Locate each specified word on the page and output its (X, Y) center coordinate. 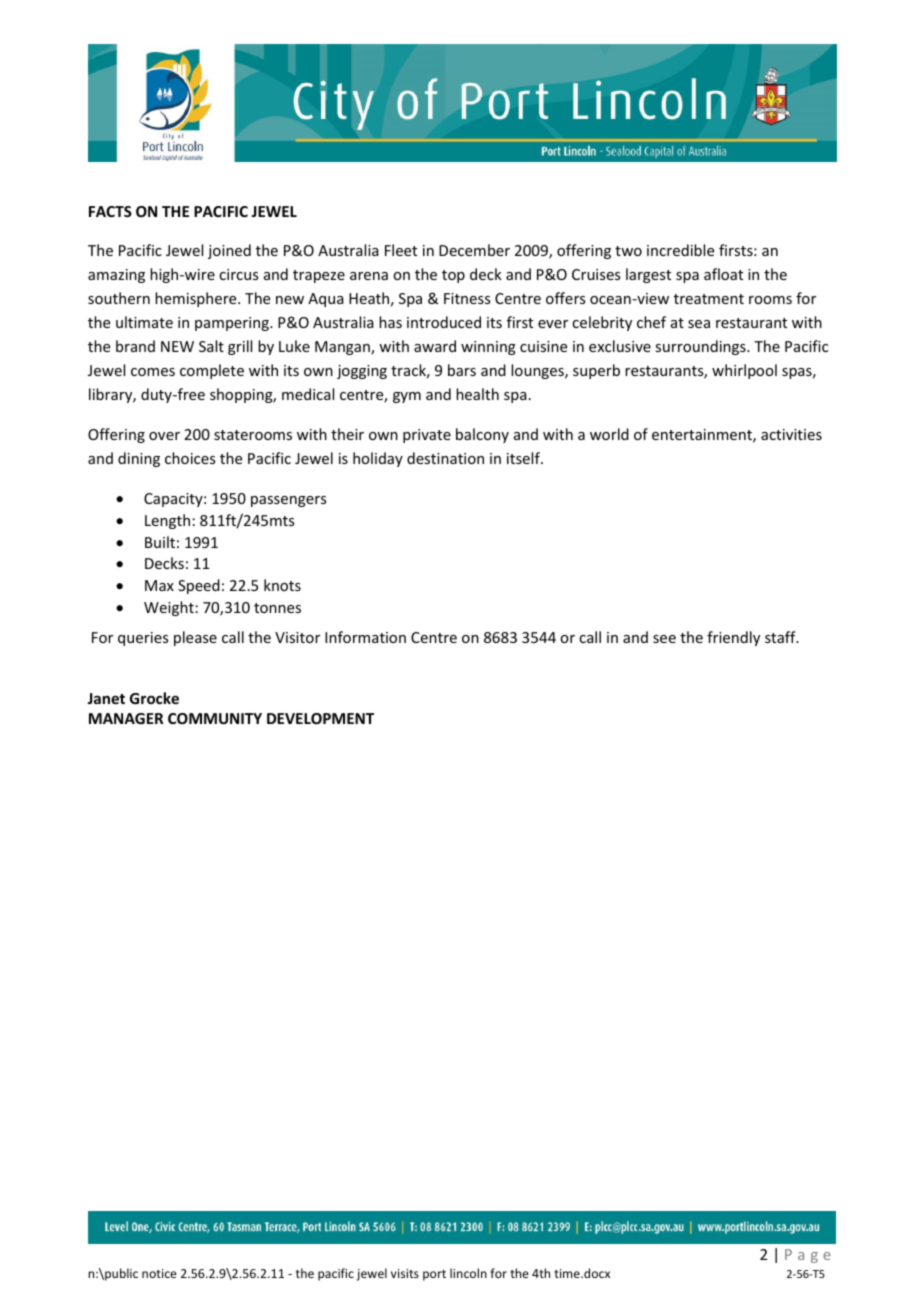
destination (445, 458)
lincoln (468, 1273)
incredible (680, 250)
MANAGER (126, 718)
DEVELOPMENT (320, 718)
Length (167, 521)
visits (405, 1273)
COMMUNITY (215, 718)
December (474, 250)
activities (791, 434)
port (434, 1275)
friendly (733, 638)
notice (159, 1273)
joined (229, 251)
